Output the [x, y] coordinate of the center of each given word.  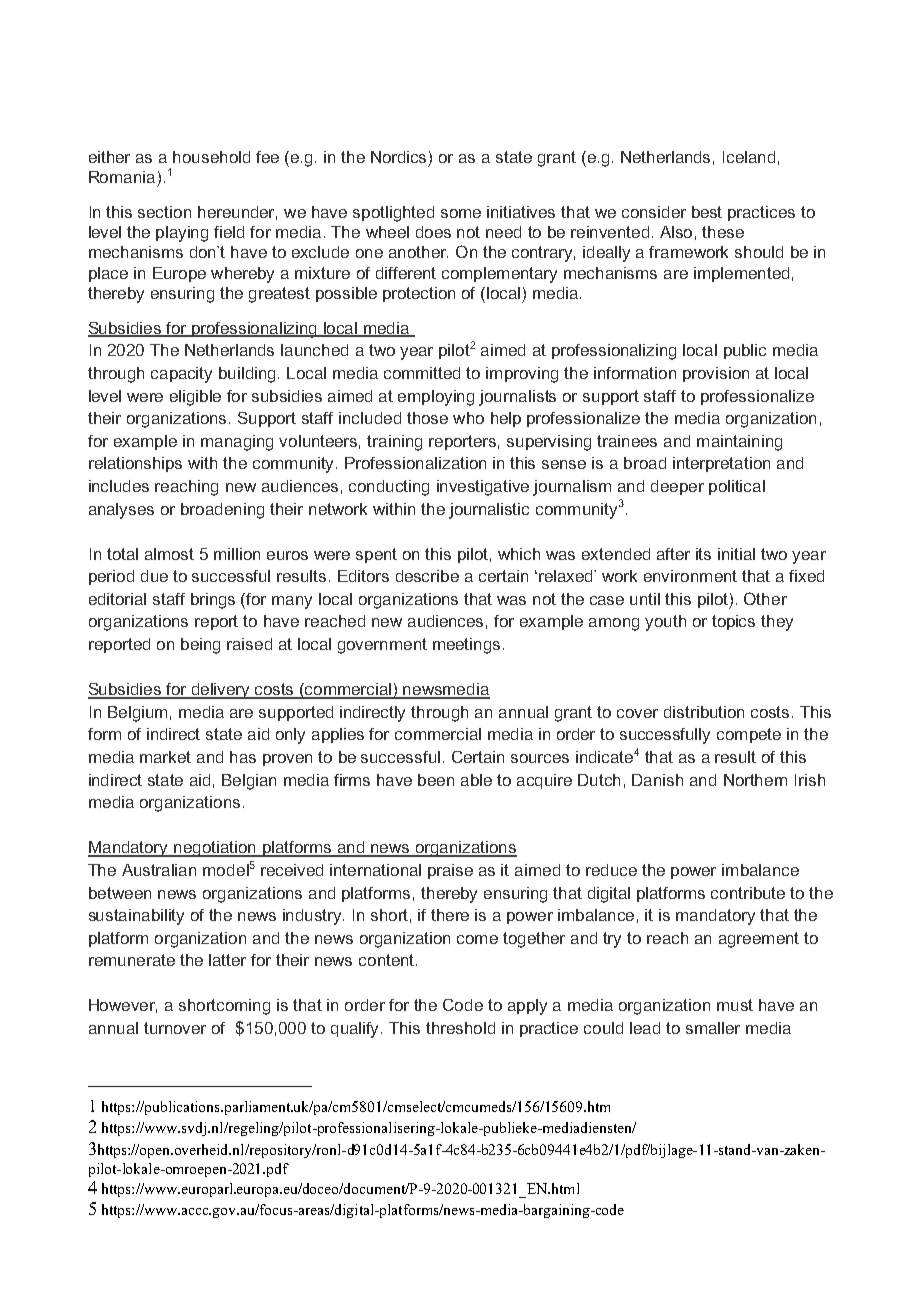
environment [690, 576]
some [461, 213]
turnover [175, 1028]
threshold [460, 1028]
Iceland [749, 157]
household [211, 157]
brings [213, 601]
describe [427, 576]
